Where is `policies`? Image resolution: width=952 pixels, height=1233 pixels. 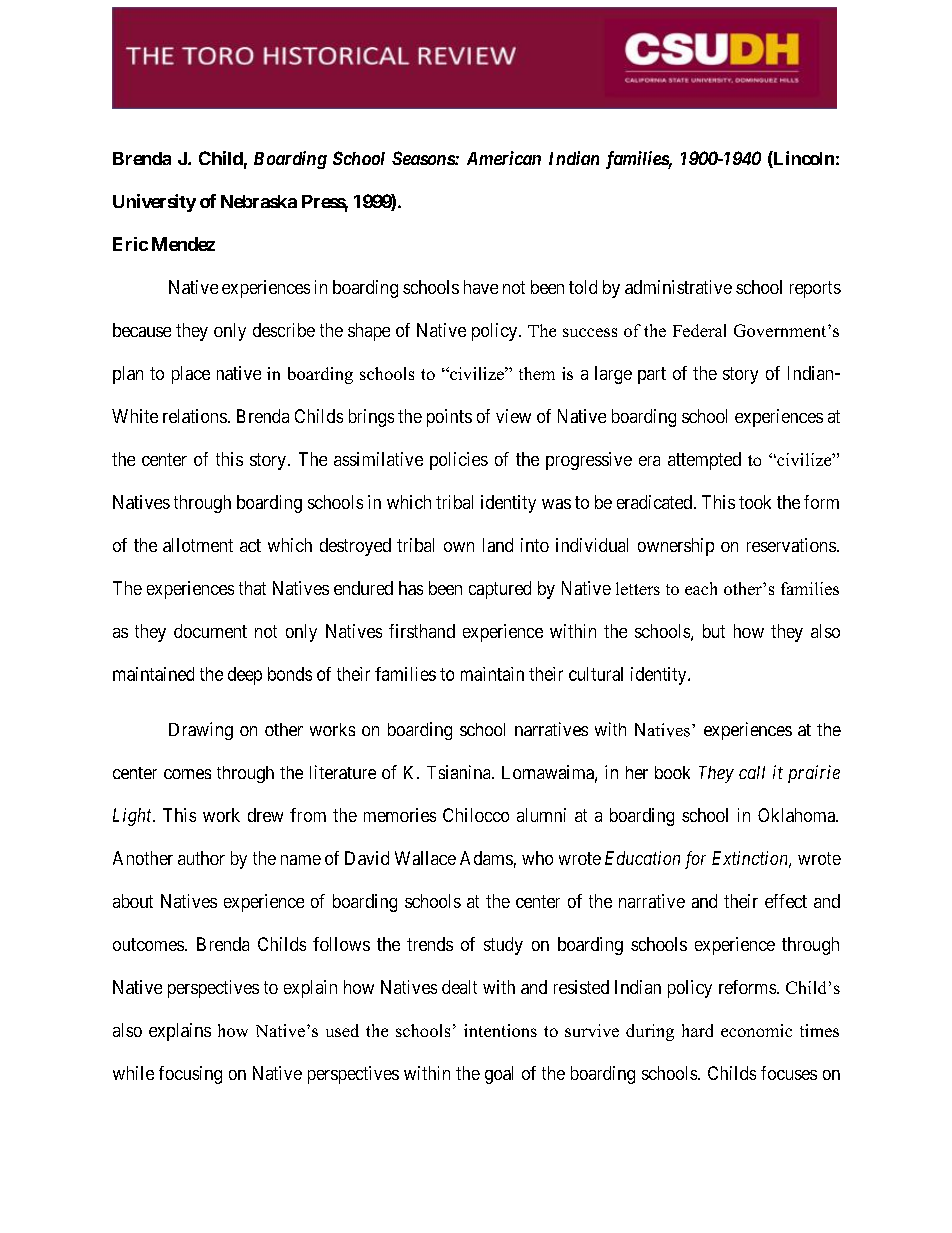 policies is located at coordinates (459, 461).
